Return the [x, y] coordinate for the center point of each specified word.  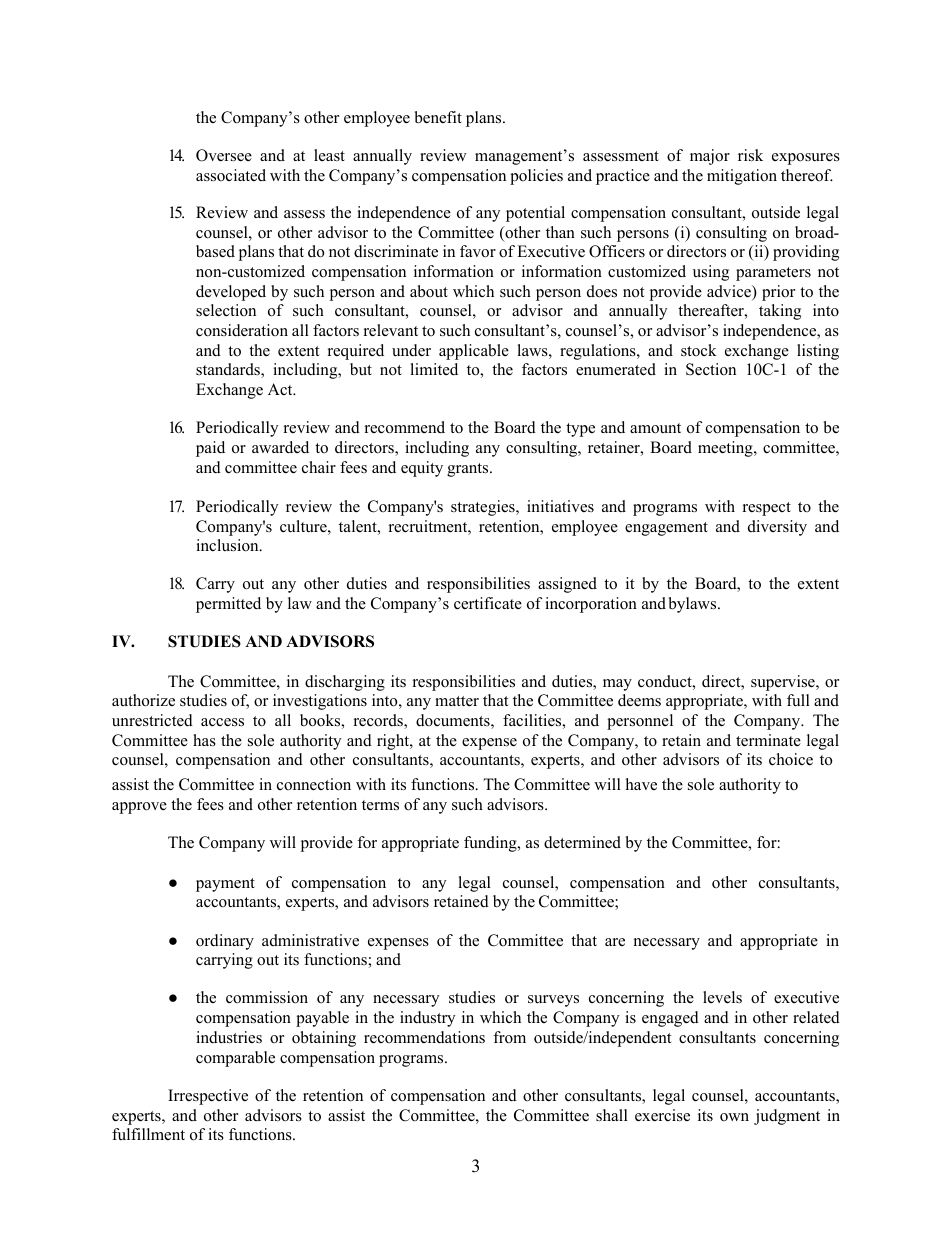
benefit [438, 117]
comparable [235, 1059]
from [509, 1037]
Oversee [224, 155]
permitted [228, 605]
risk [750, 155]
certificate [488, 603]
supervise [784, 683]
